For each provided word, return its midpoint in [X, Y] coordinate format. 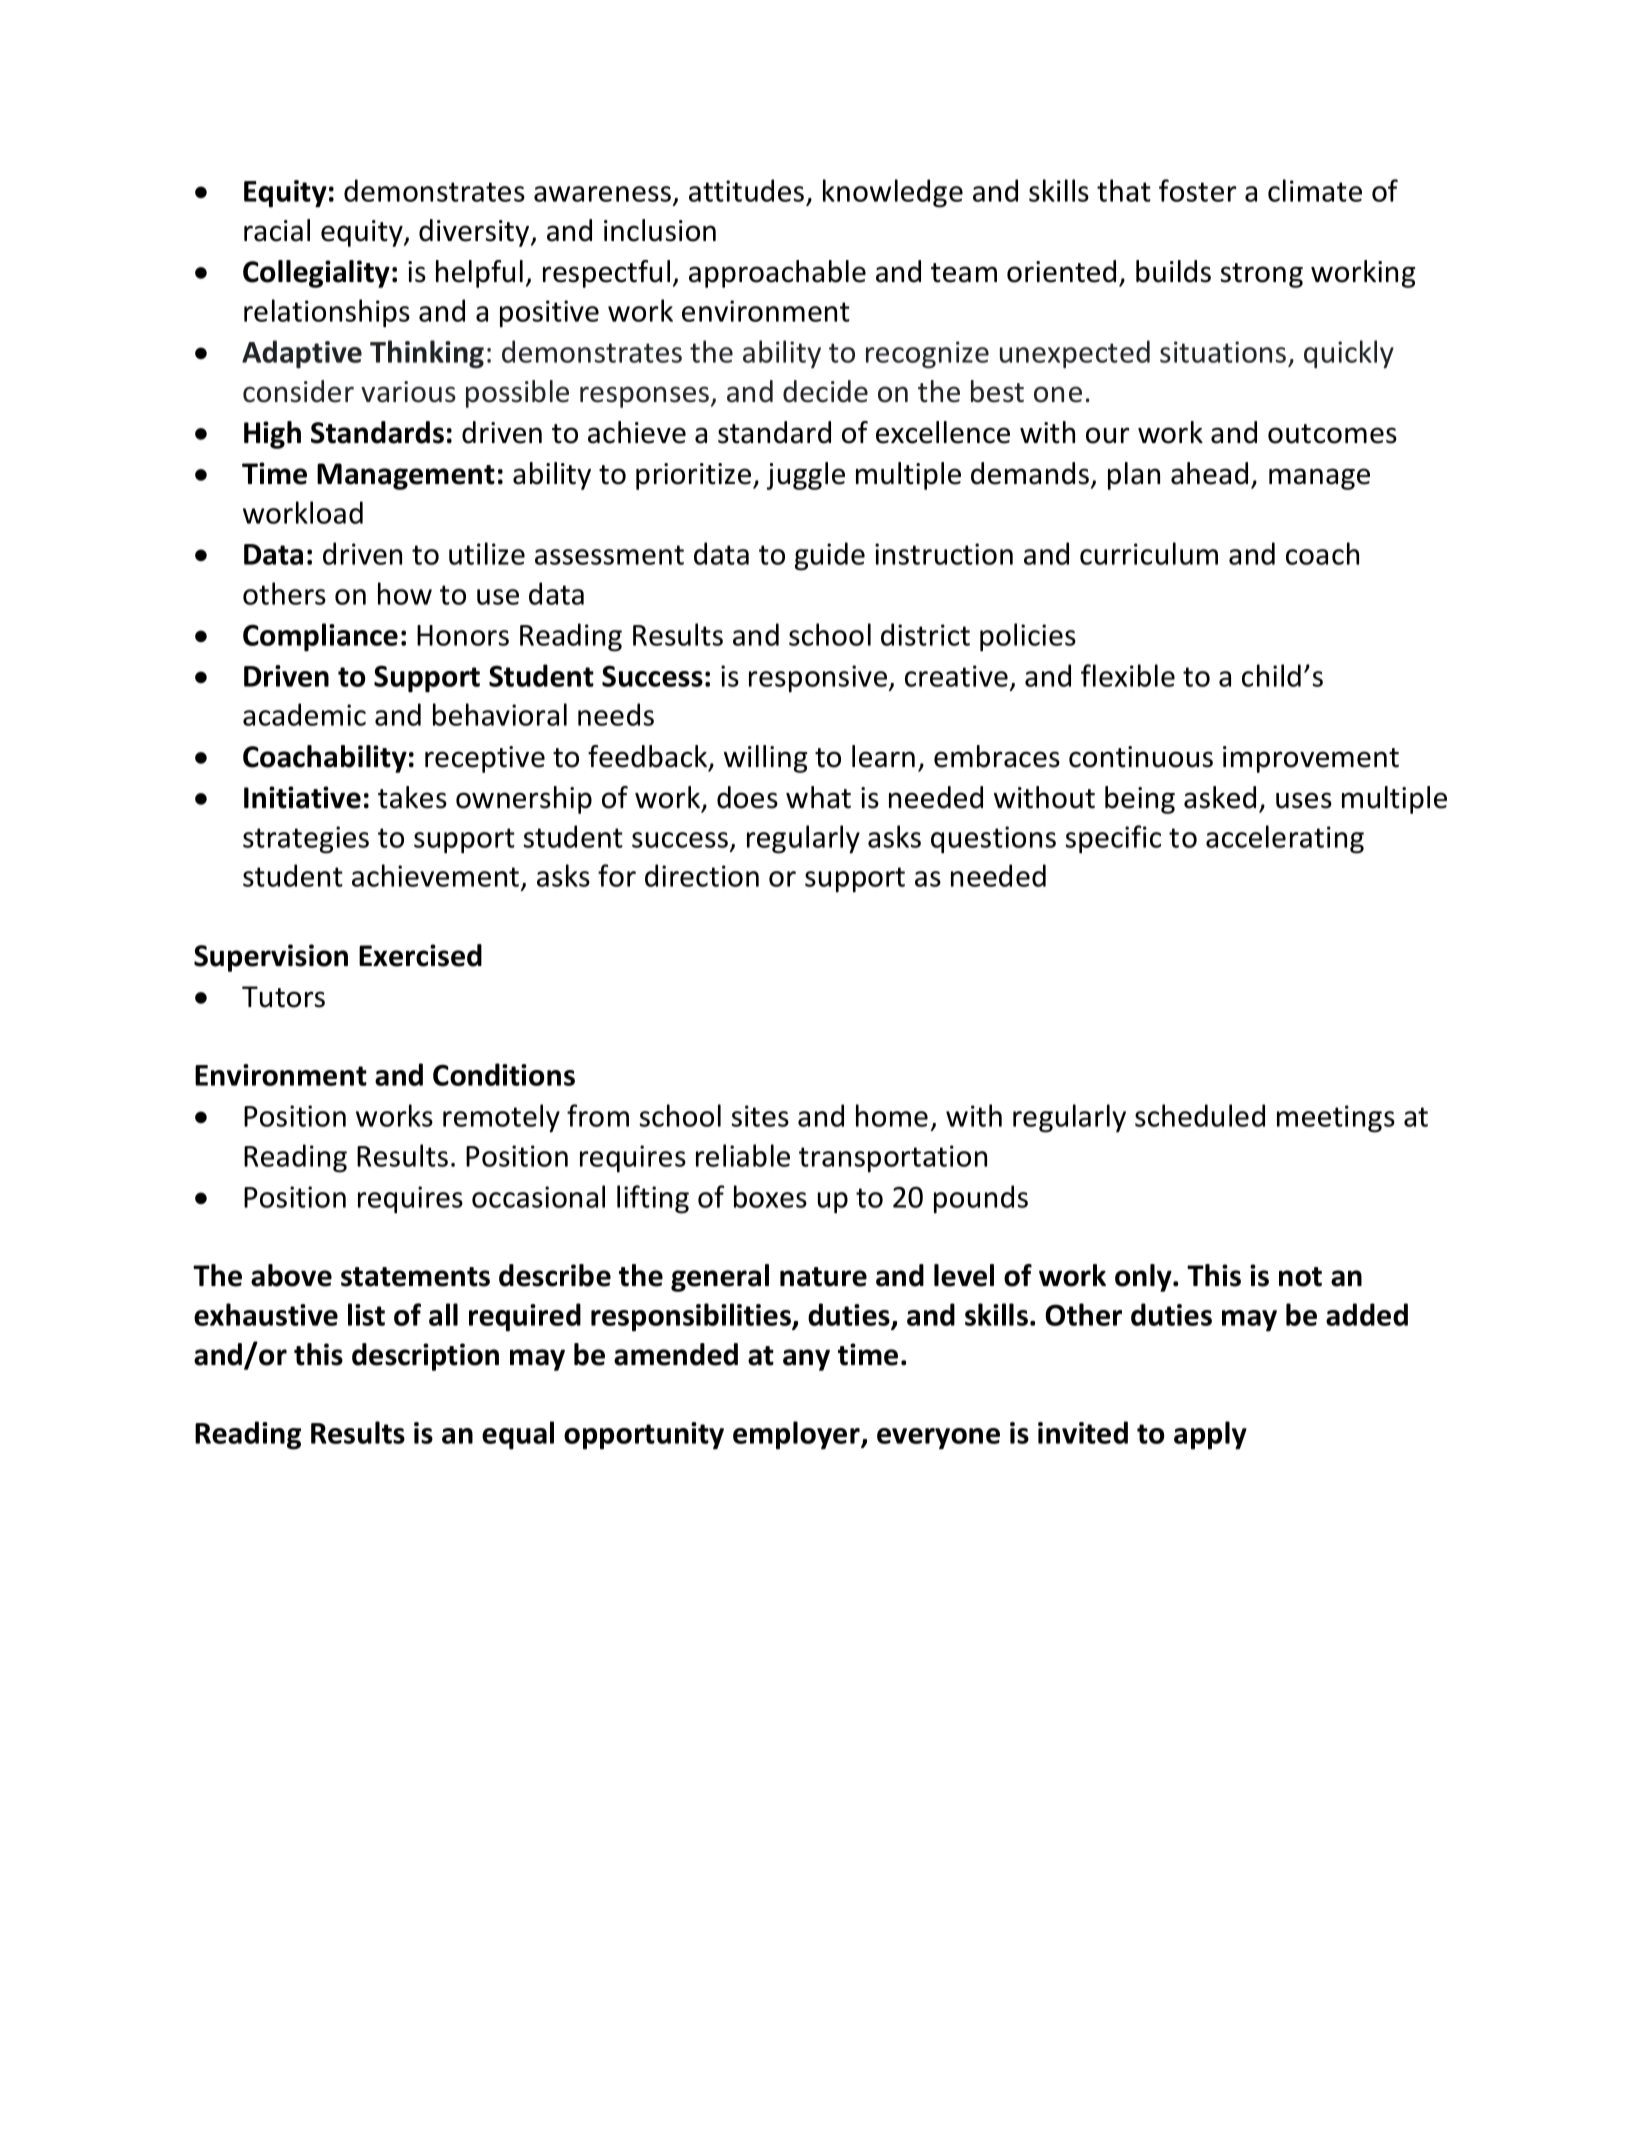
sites [760, 1116]
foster [1197, 190]
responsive [819, 679]
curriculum [1149, 553]
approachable [777, 274]
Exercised [420, 955]
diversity [475, 233]
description [425, 1357]
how [405, 593]
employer [797, 1435]
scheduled [1200, 1115]
